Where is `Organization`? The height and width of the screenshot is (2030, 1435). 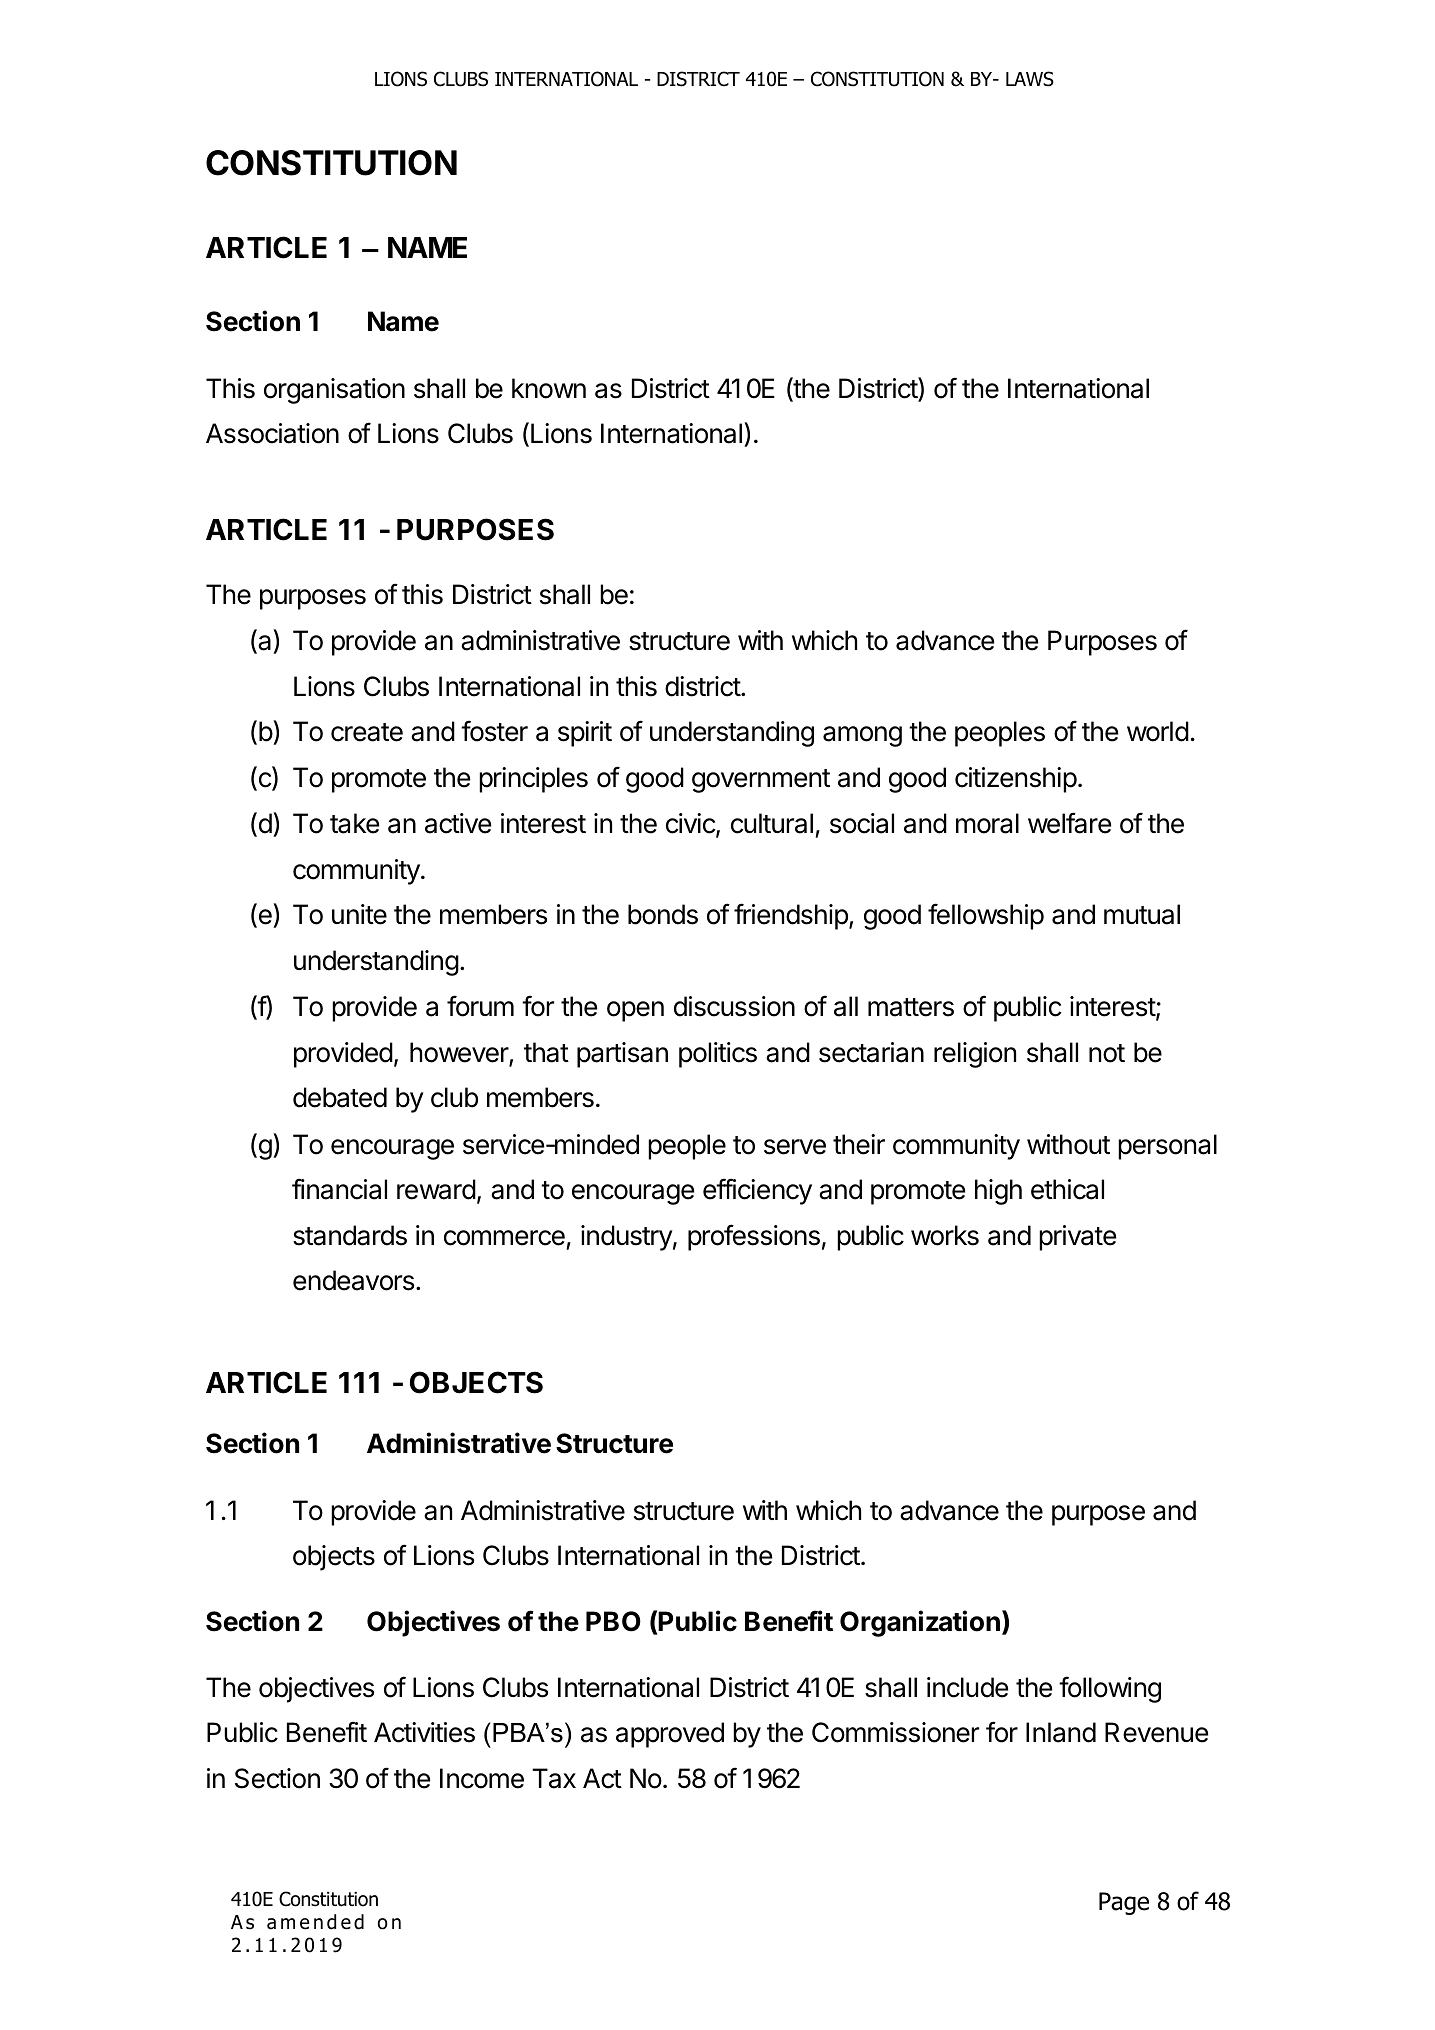
Organization is located at coordinates (920, 1623).
